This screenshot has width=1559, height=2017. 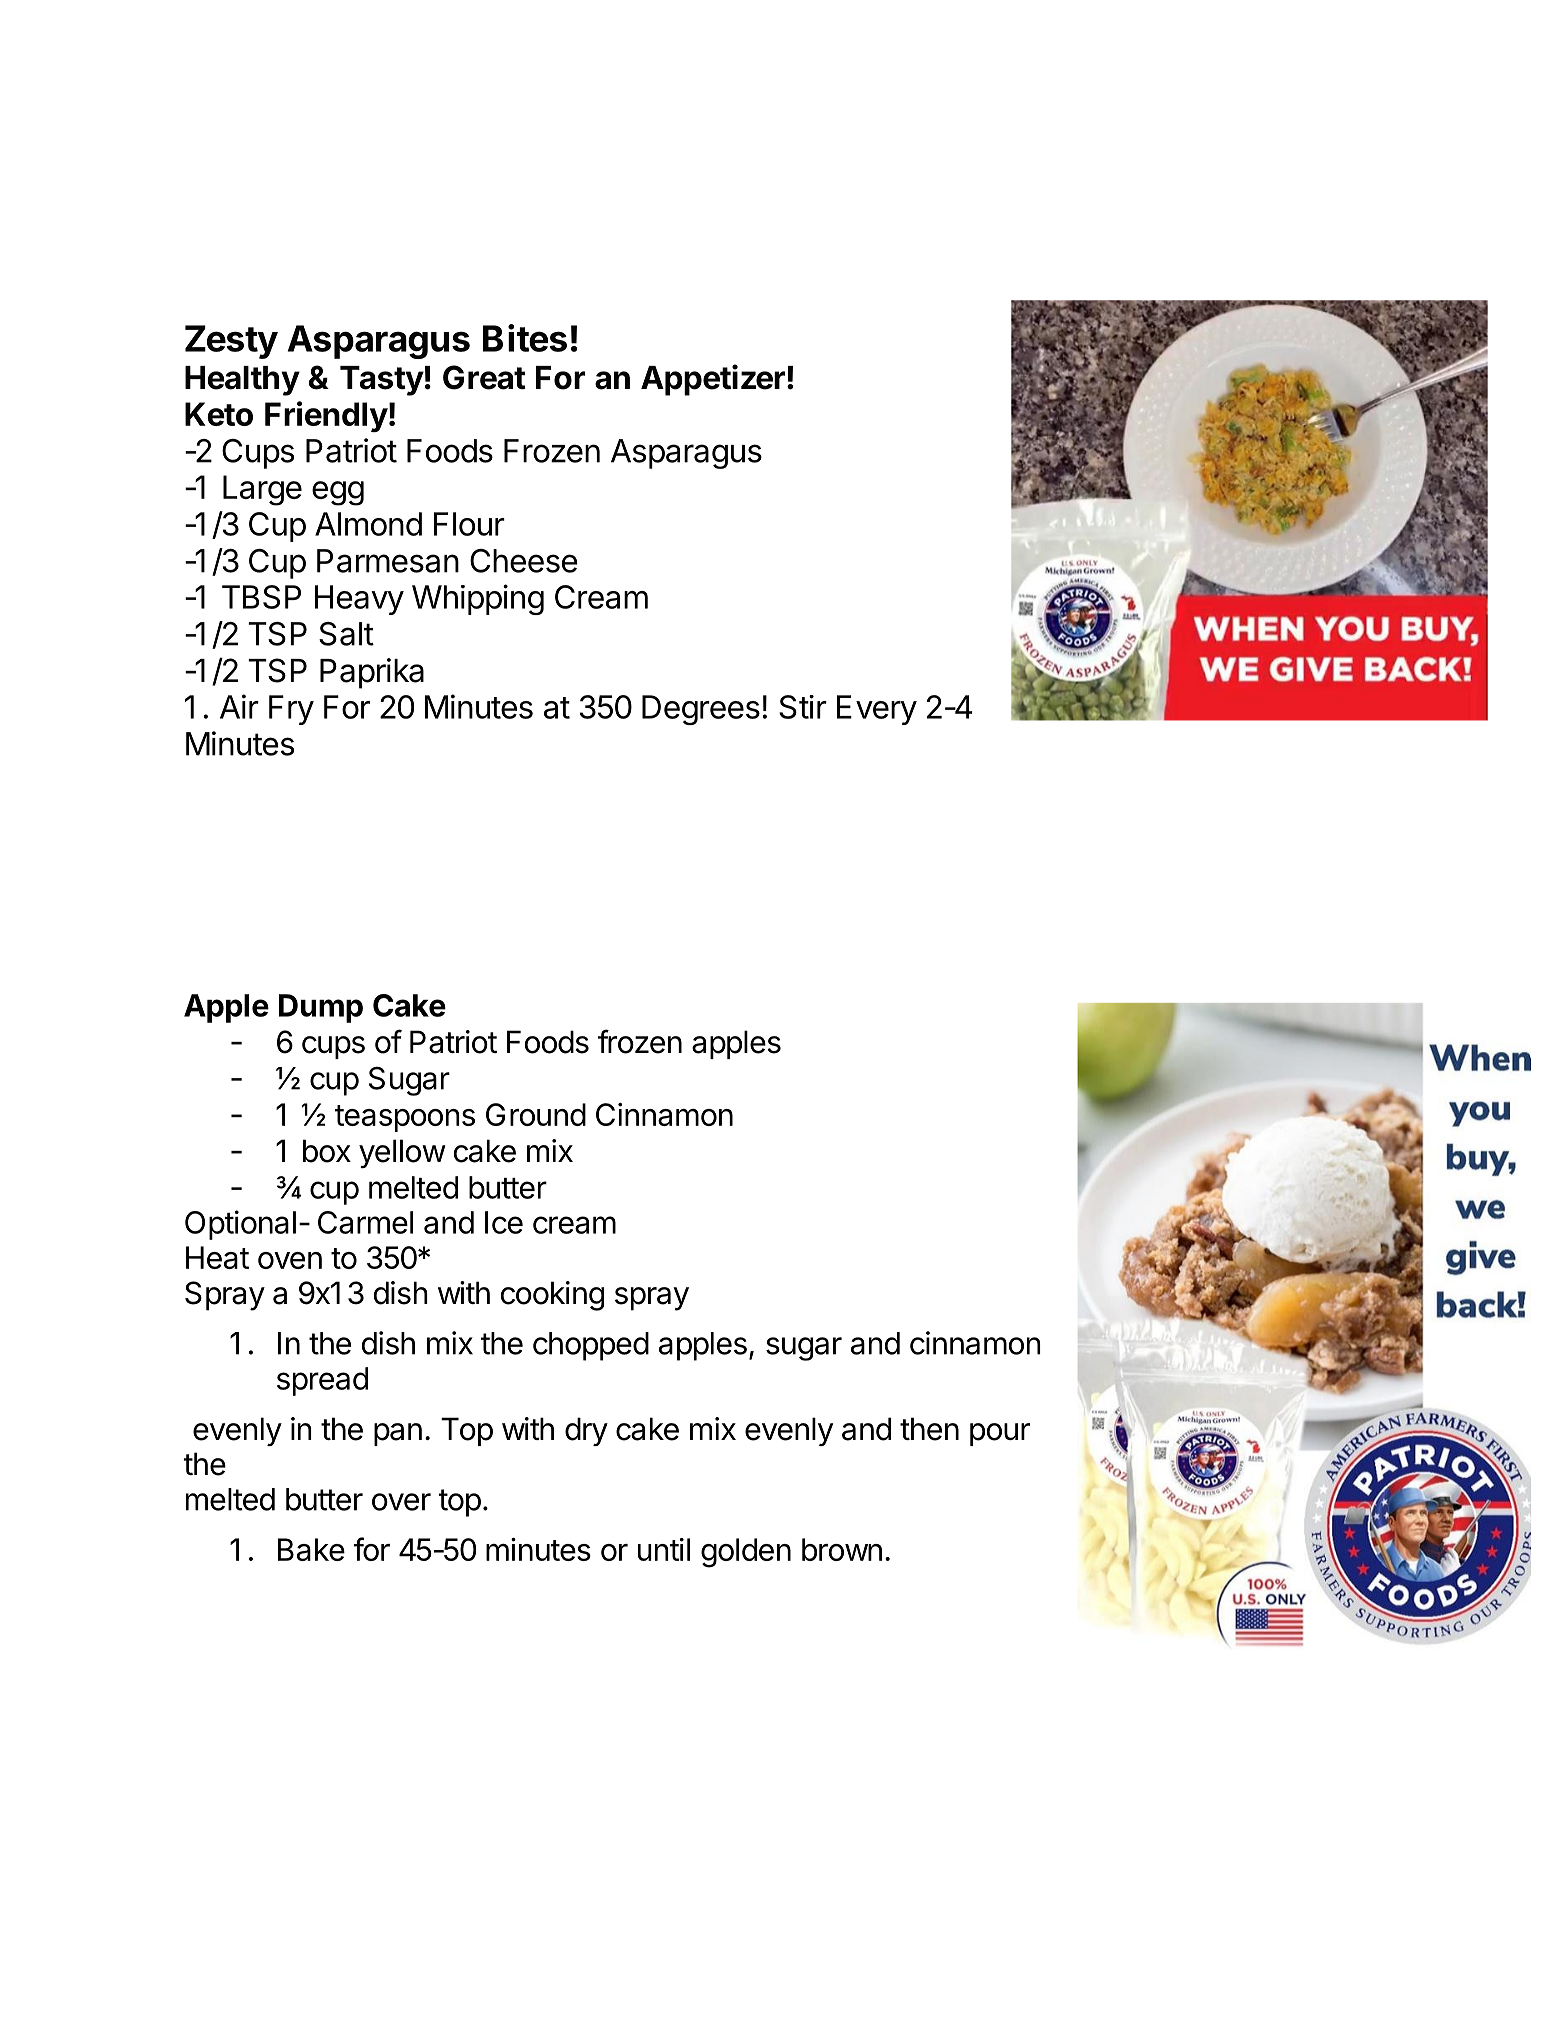 What do you see at coordinates (311, 1549) in the screenshot?
I see `Bake` at bounding box center [311, 1549].
